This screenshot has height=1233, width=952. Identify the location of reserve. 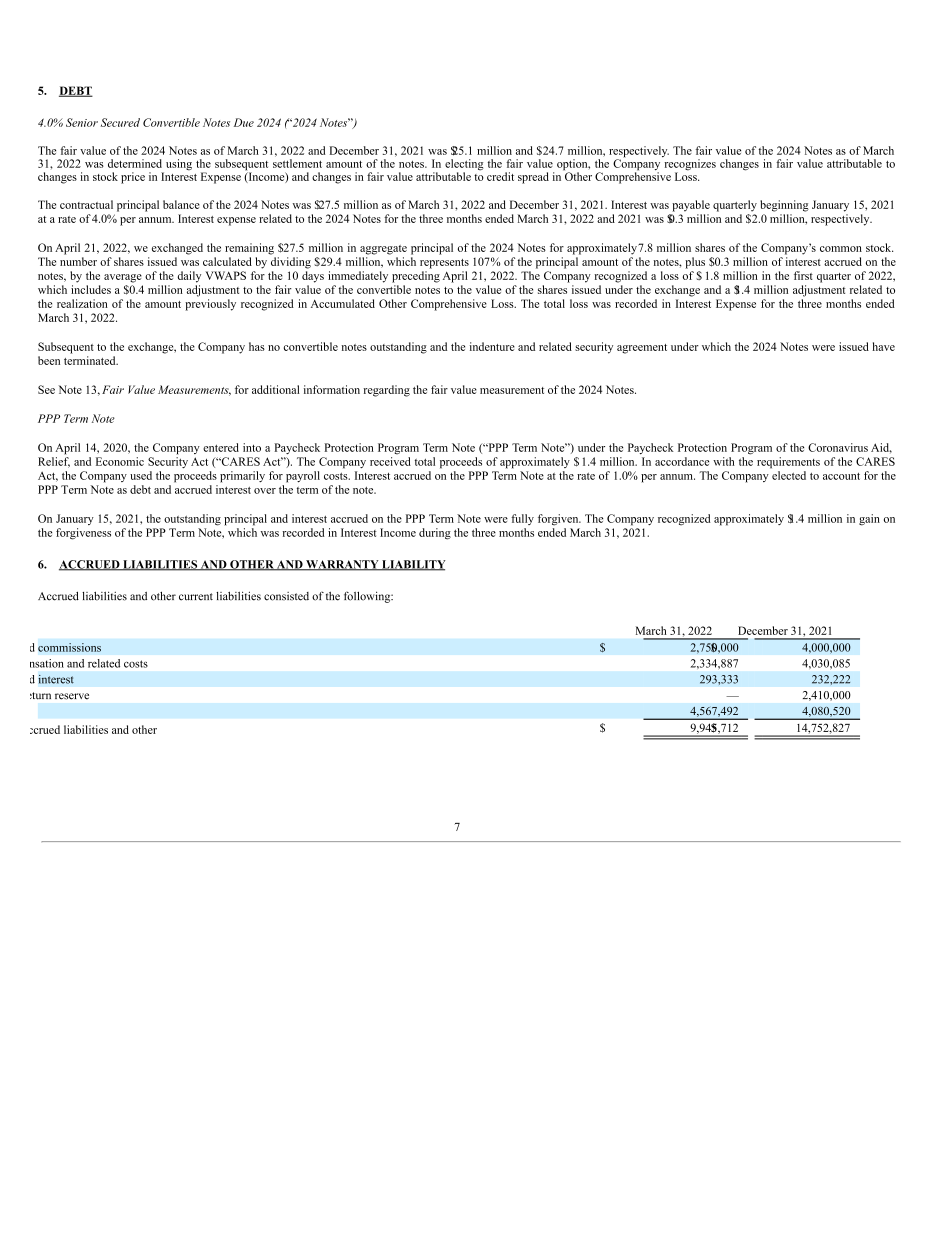
(72, 696).
